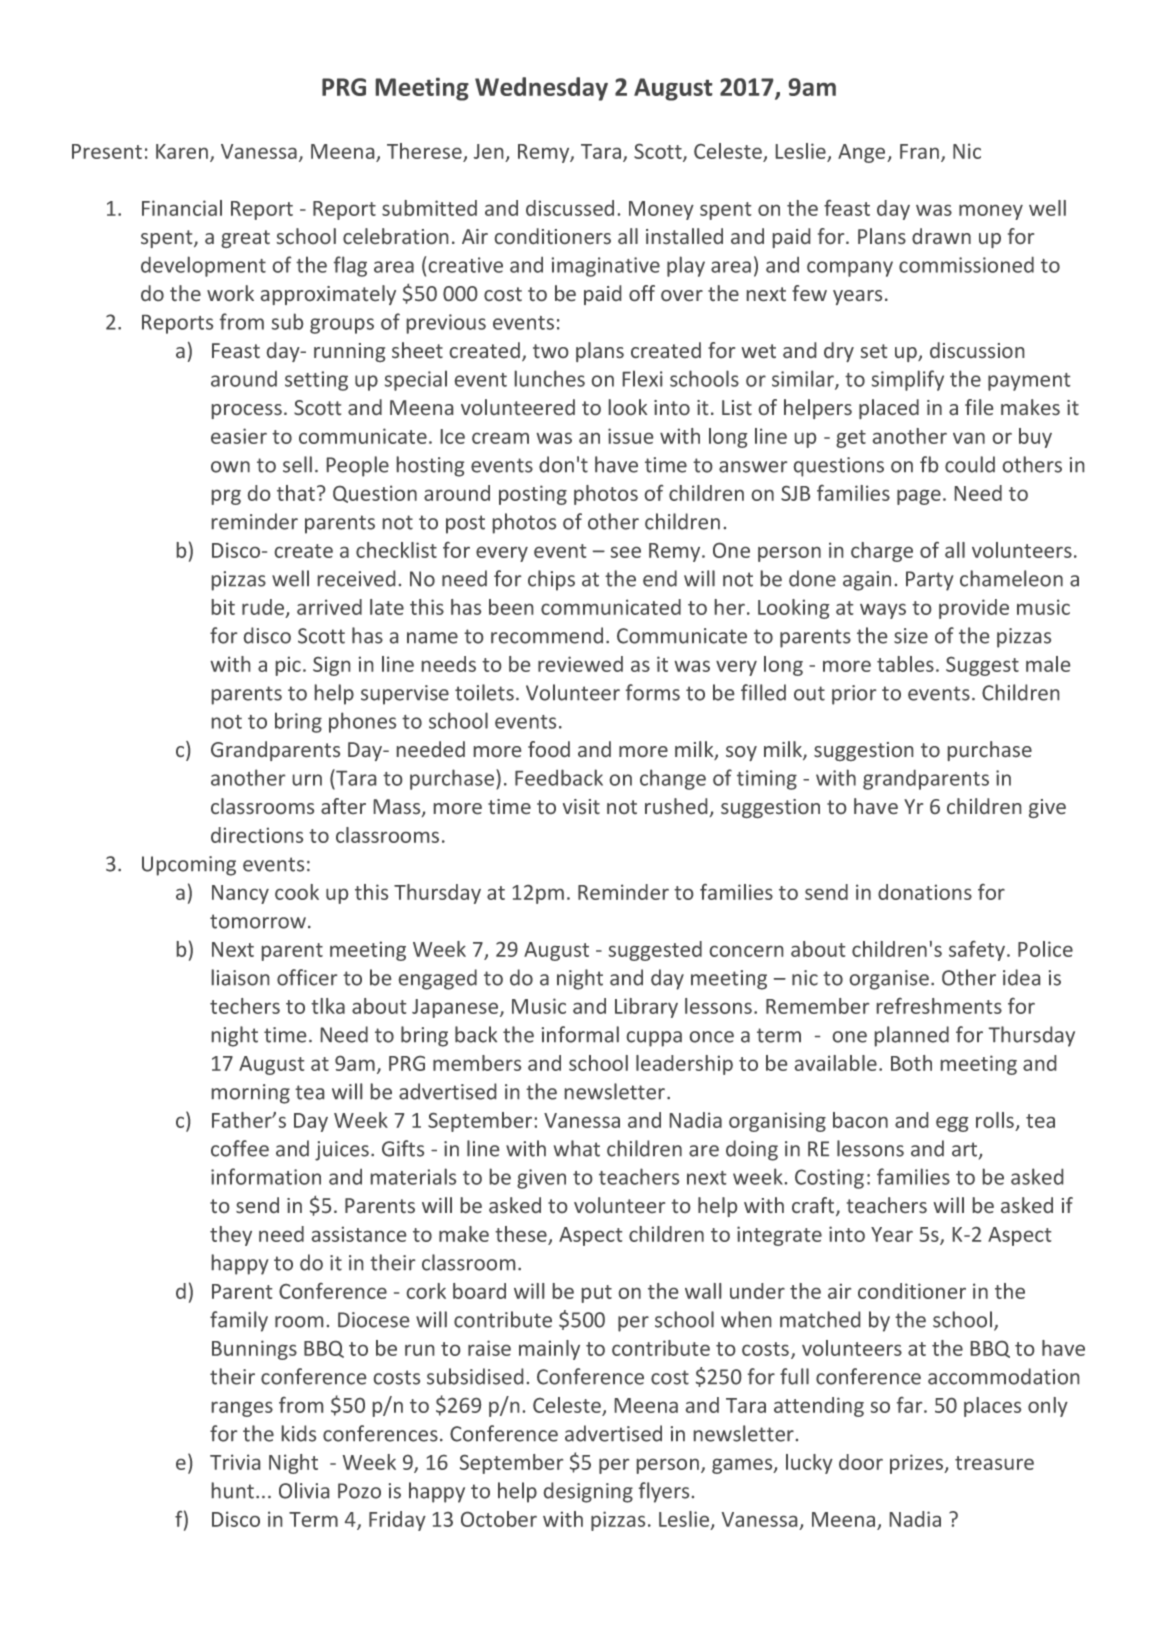 The image size is (1158, 1638). Describe the element at coordinates (918, 1464) in the page. I see `prizes` at that location.
